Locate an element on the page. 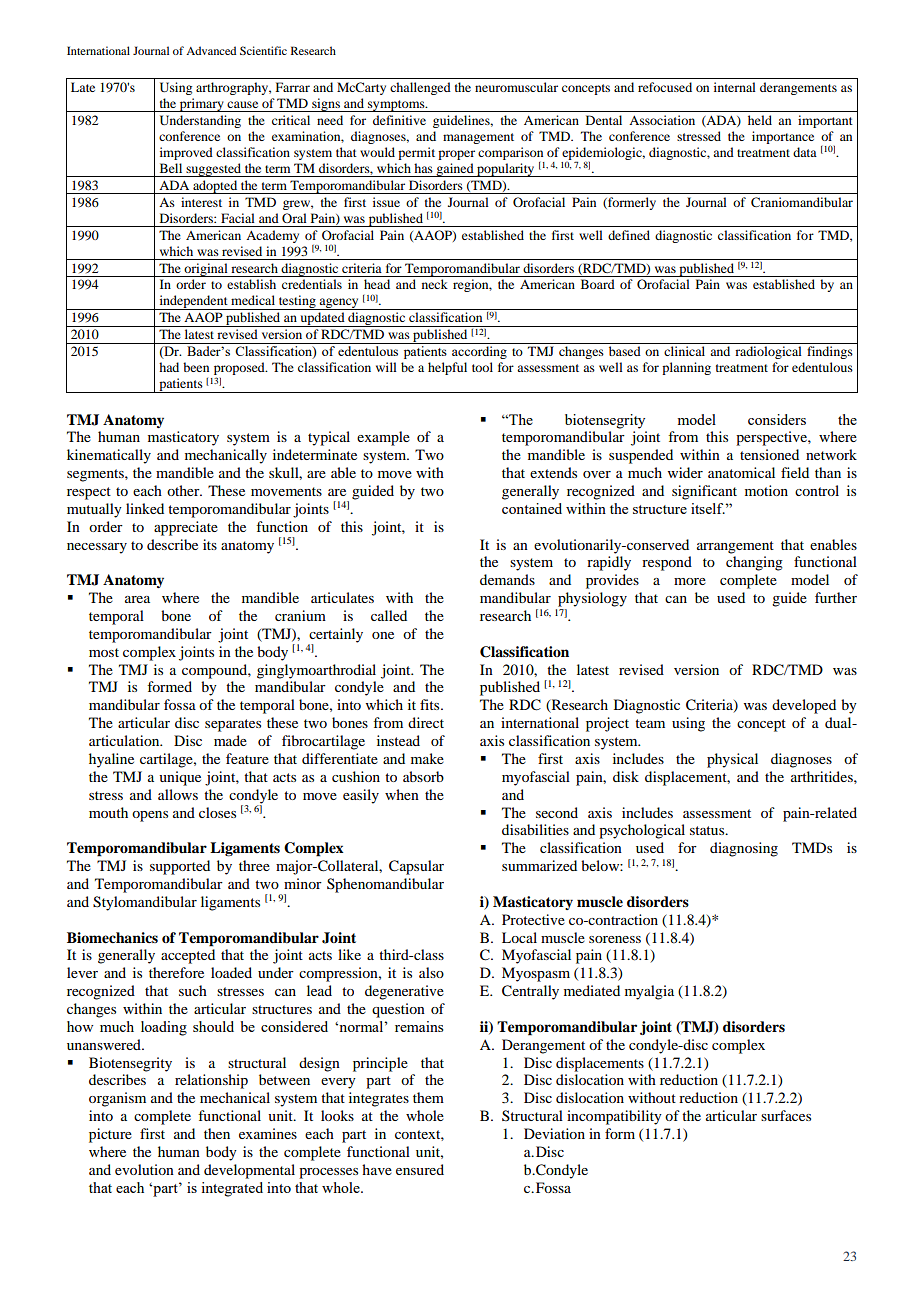 Image resolution: width=924 pixels, height=1308 pixels. example is located at coordinates (383, 438).
